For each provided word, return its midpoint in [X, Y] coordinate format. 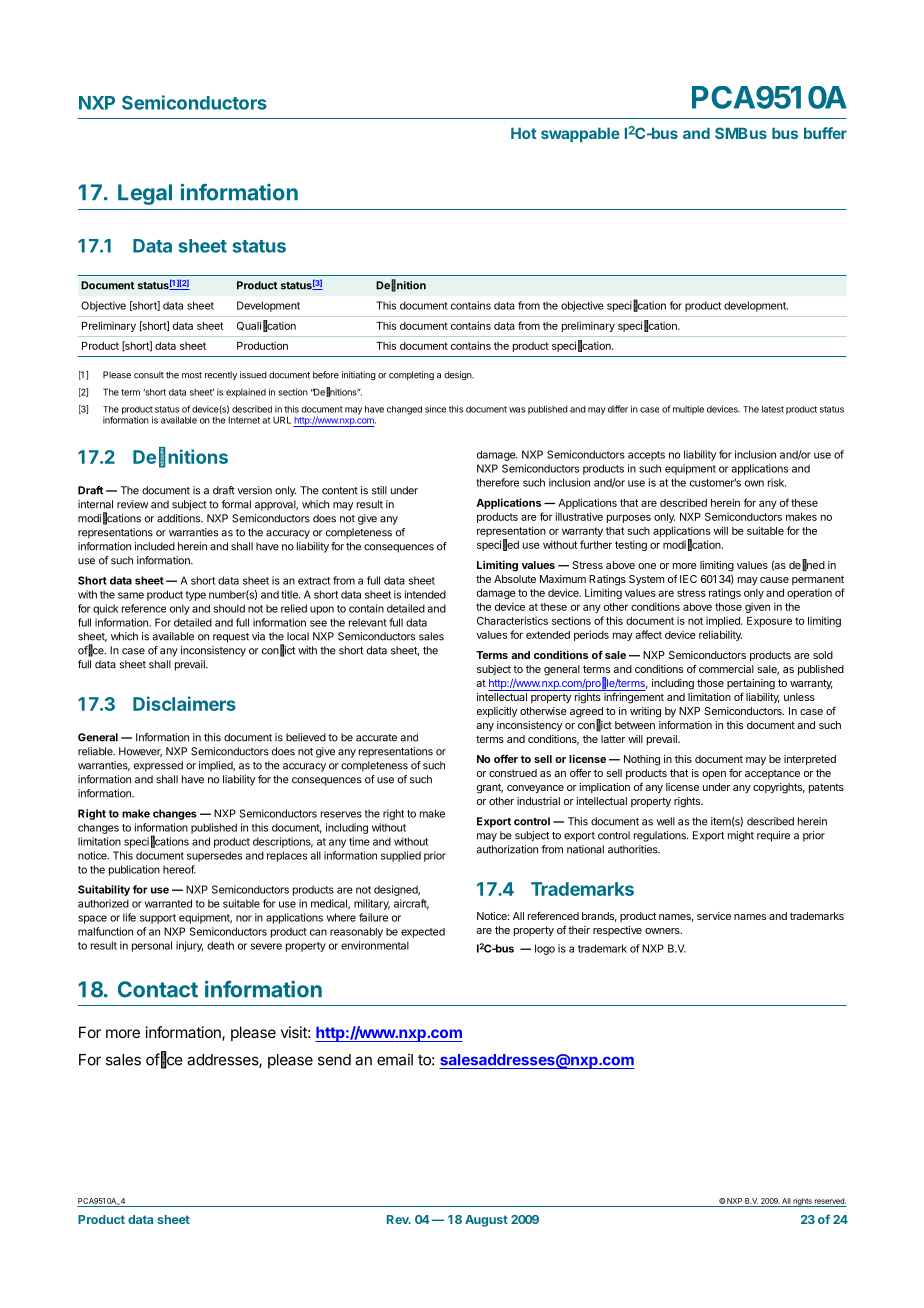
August [486, 1221]
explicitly [497, 712]
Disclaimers [184, 703]
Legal [145, 194]
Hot [524, 133]
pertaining [751, 684]
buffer [825, 133]
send [334, 1060]
